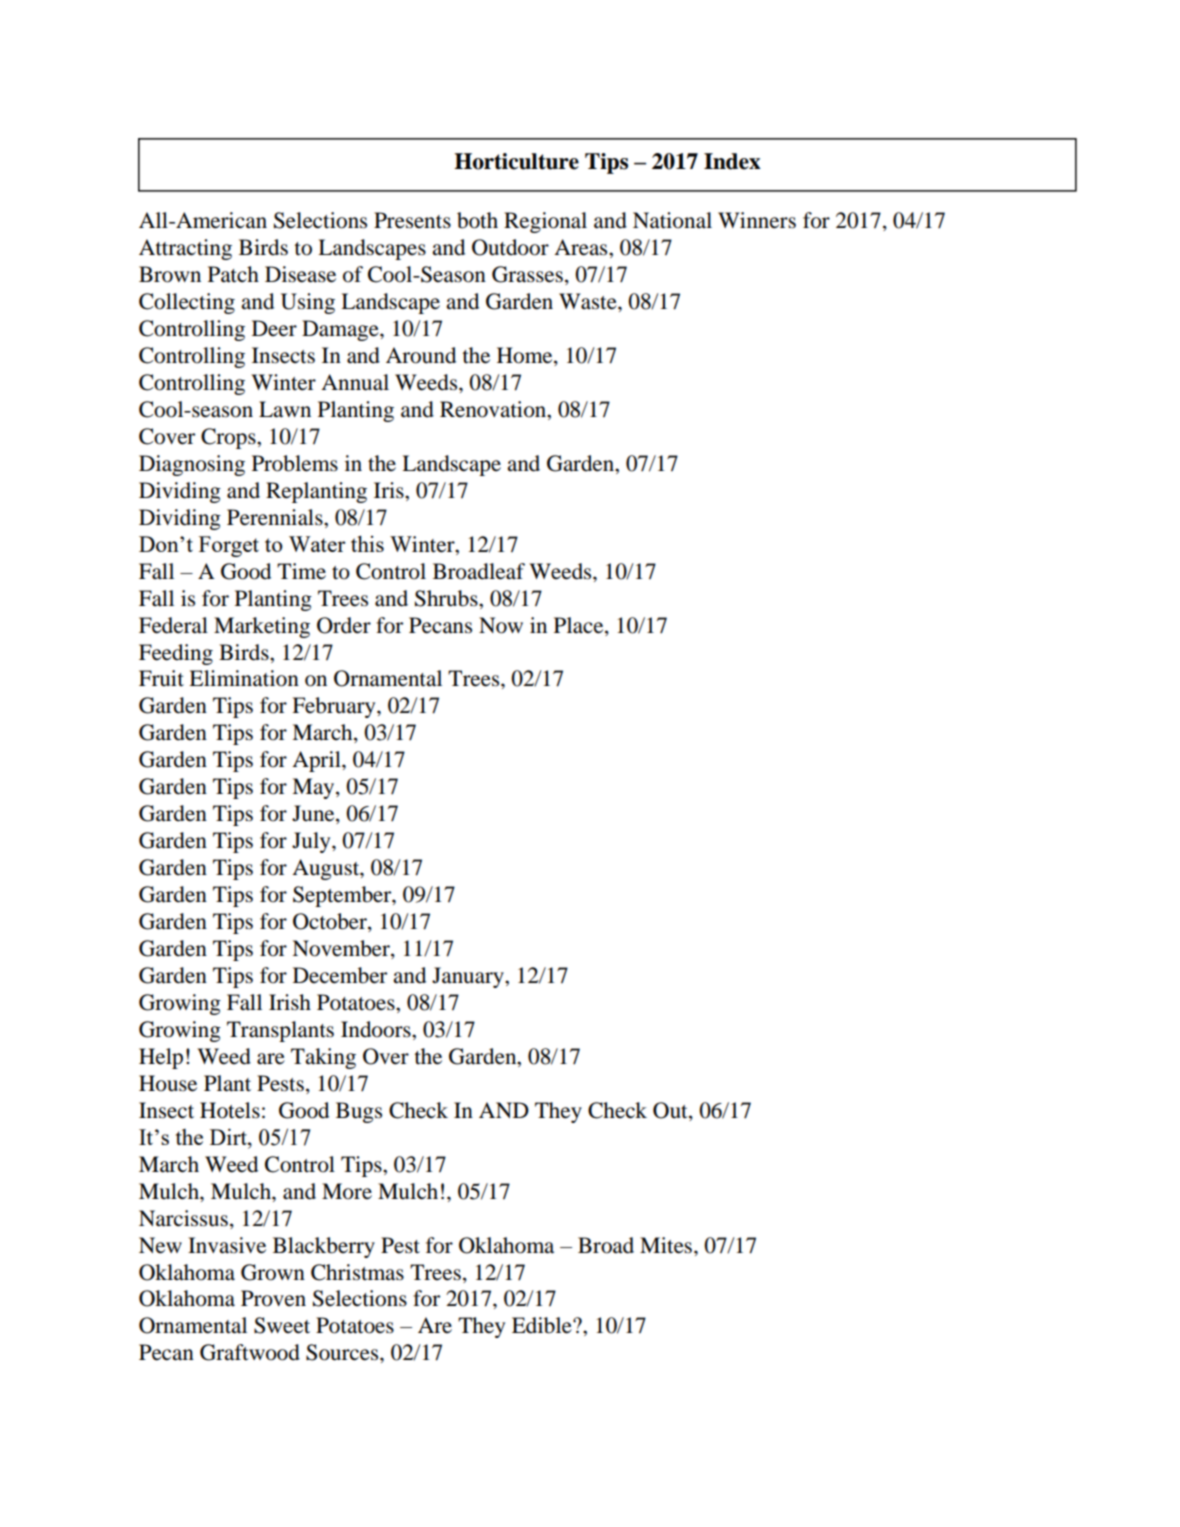 Image resolution: width=1180 pixels, height=1527 pixels. I want to click on National, so click(672, 220).
